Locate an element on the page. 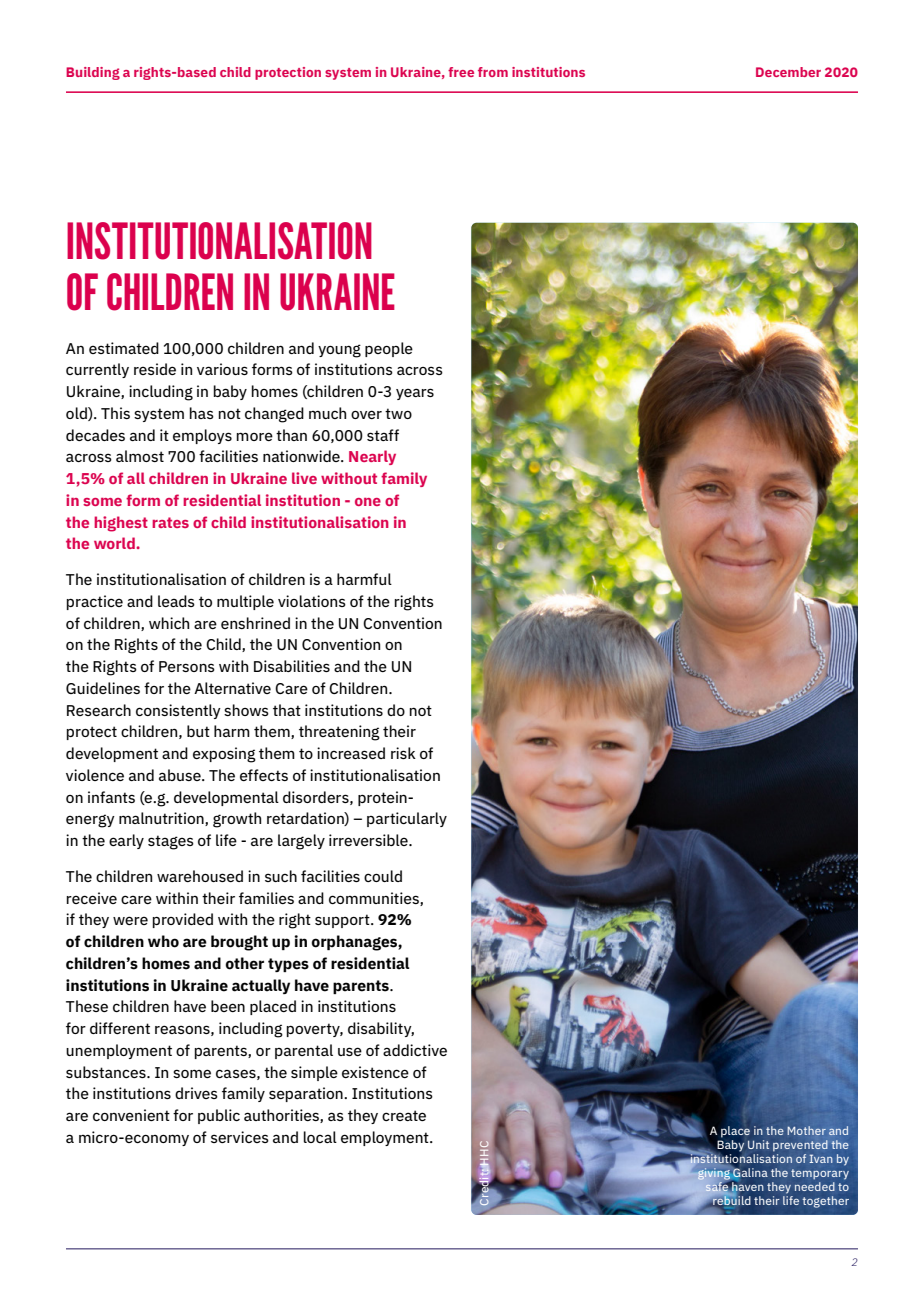 The width and height of the image is (924, 1308). particularly is located at coordinates (407, 819).
